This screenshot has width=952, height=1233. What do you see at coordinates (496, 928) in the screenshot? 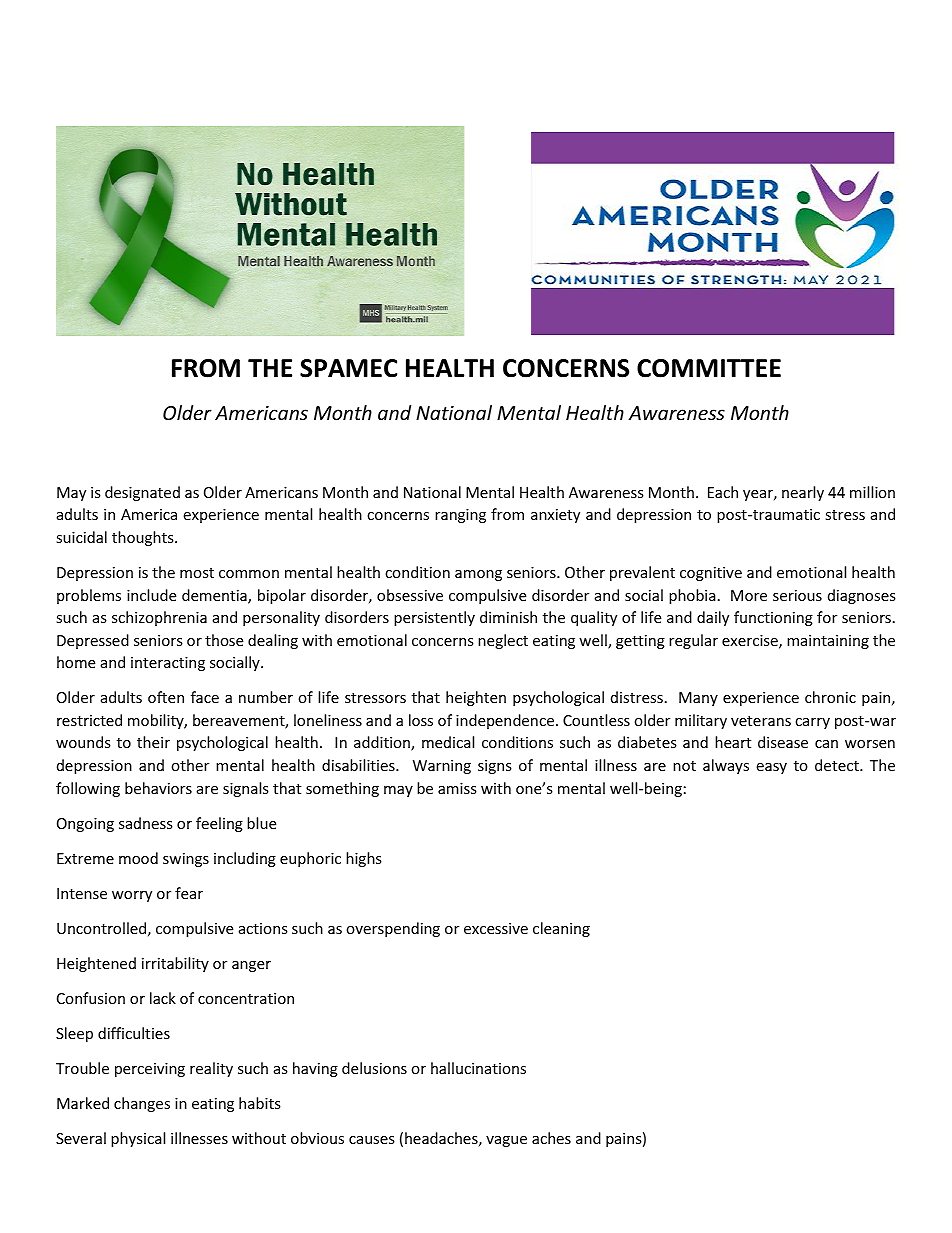
I see `excessive` at bounding box center [496, 928].
